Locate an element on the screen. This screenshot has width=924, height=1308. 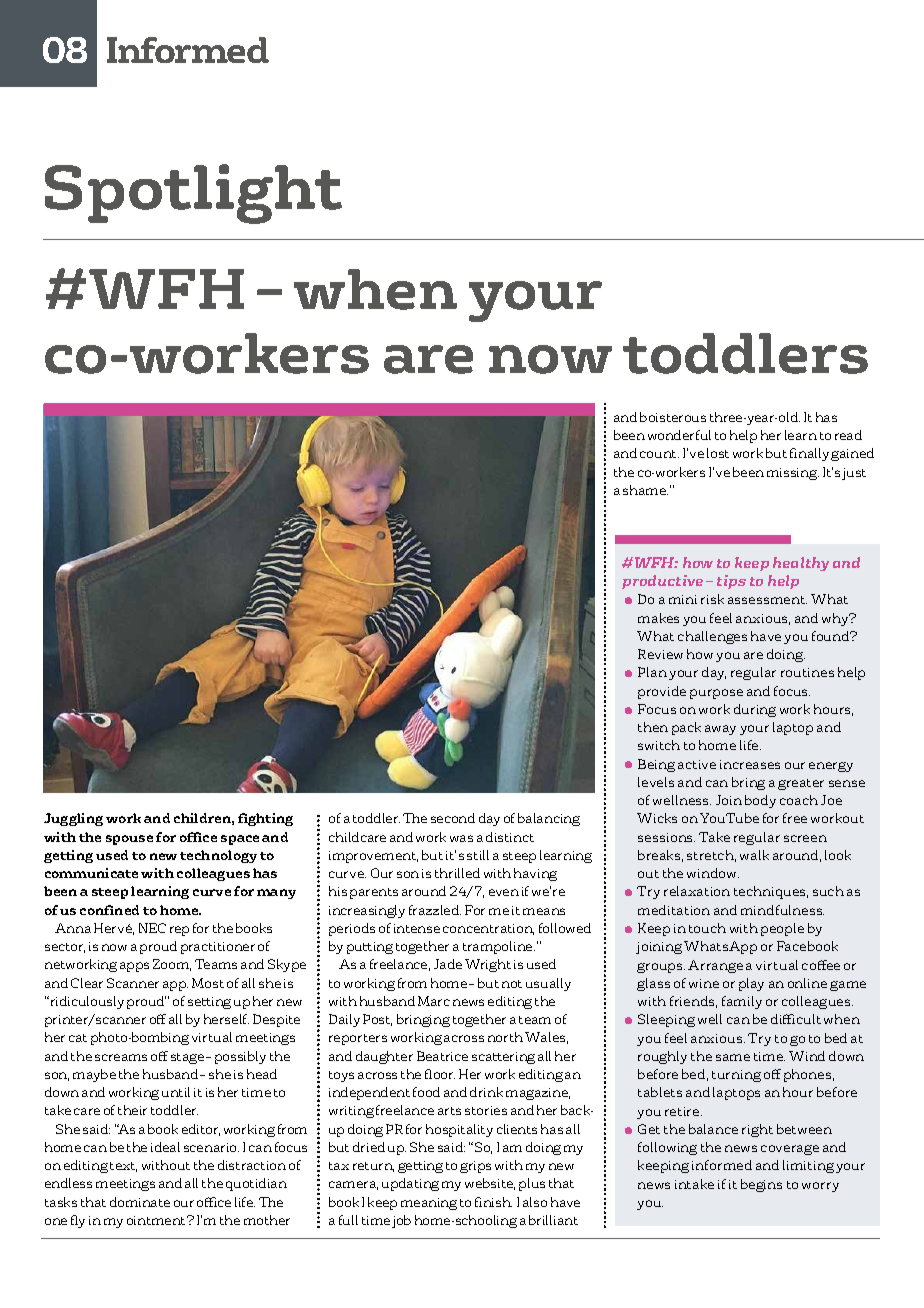
begins is located at coordinates (761, 1185).
